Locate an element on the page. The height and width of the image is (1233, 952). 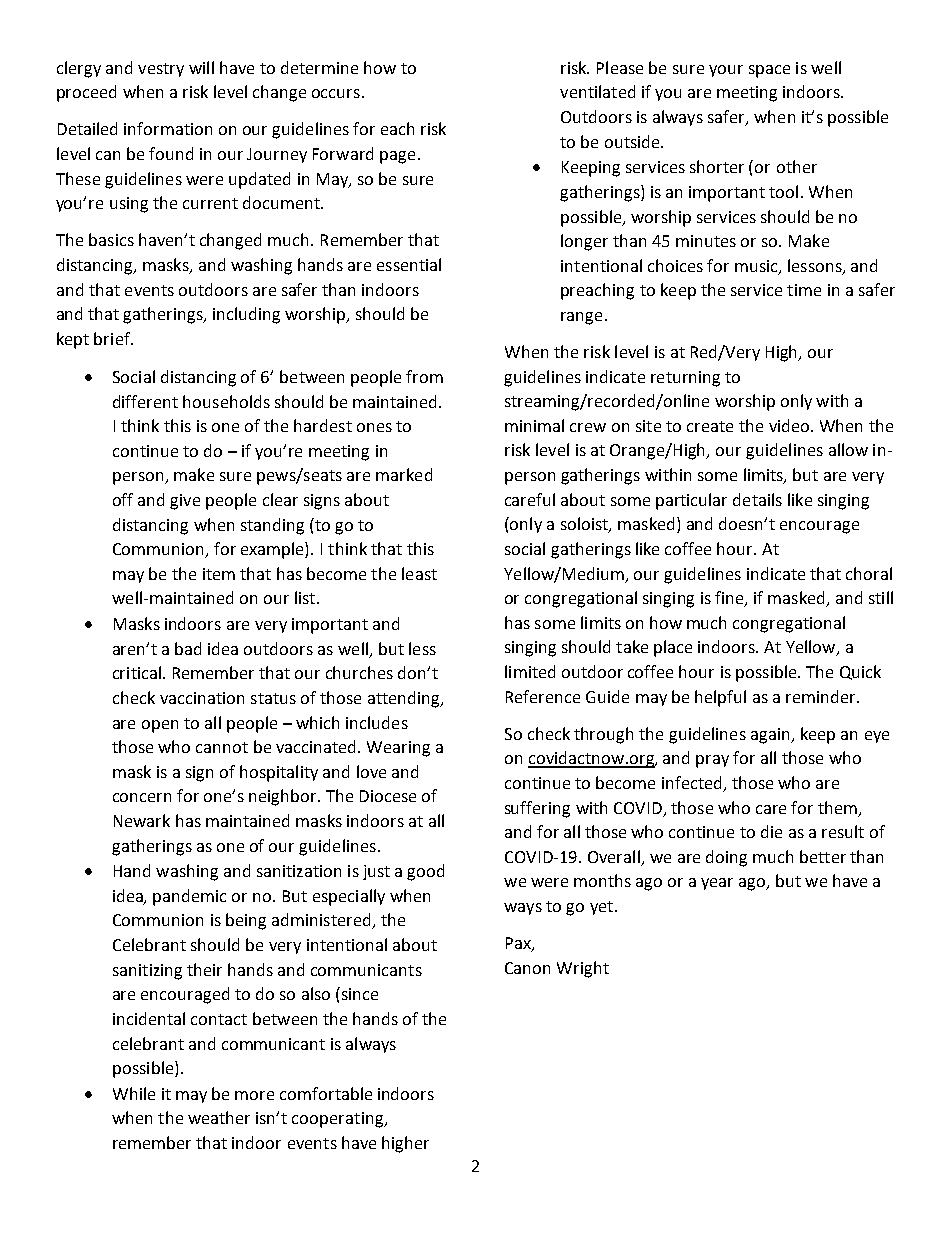
While is located at coordinates (134, 1093).
